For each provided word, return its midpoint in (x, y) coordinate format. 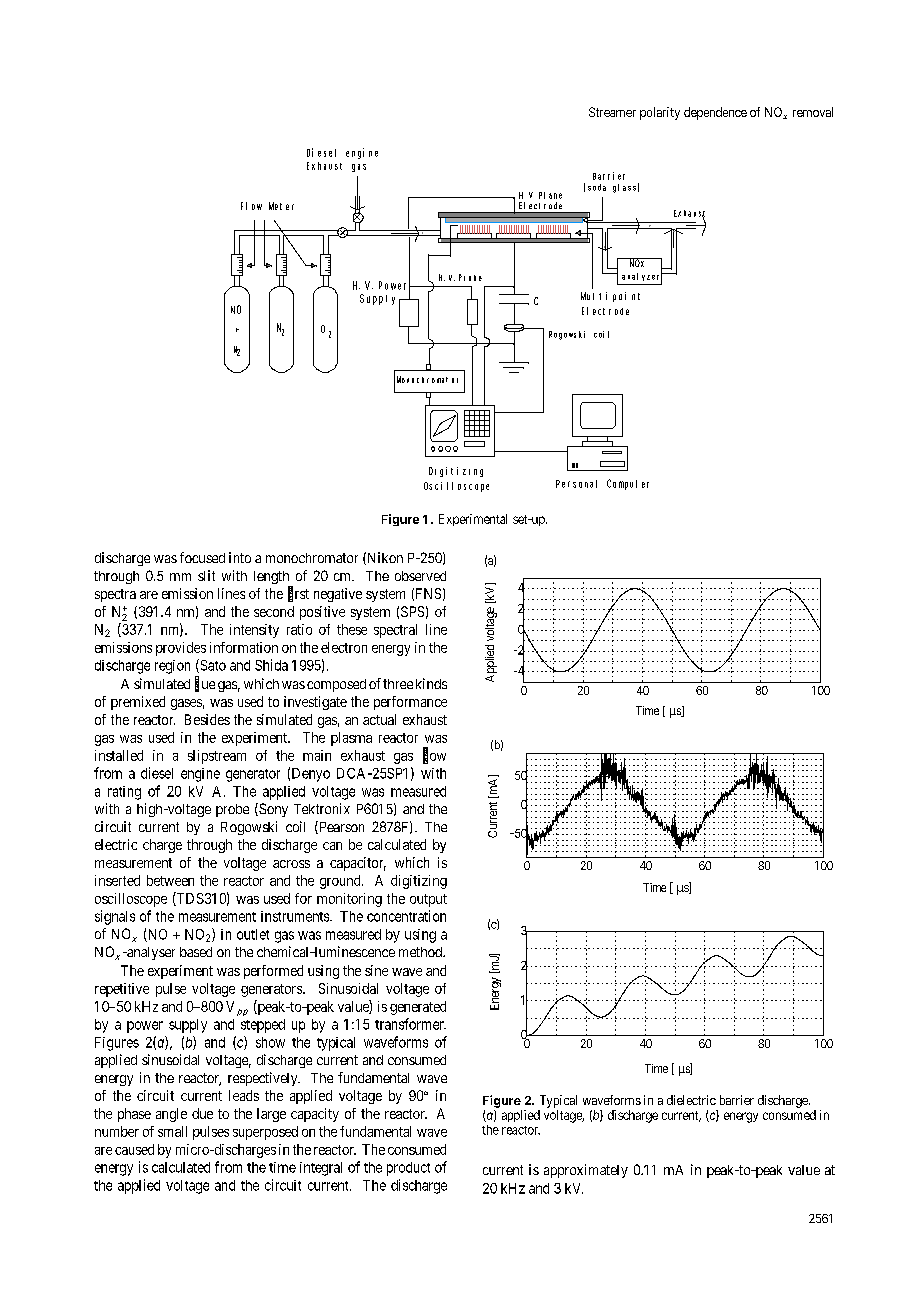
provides (181, 649)
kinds (431, 683)
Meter (281, 206)
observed (420, 576)
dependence (715, 113)
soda (597, 187)
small (172, 1131)
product (408, 1169)
